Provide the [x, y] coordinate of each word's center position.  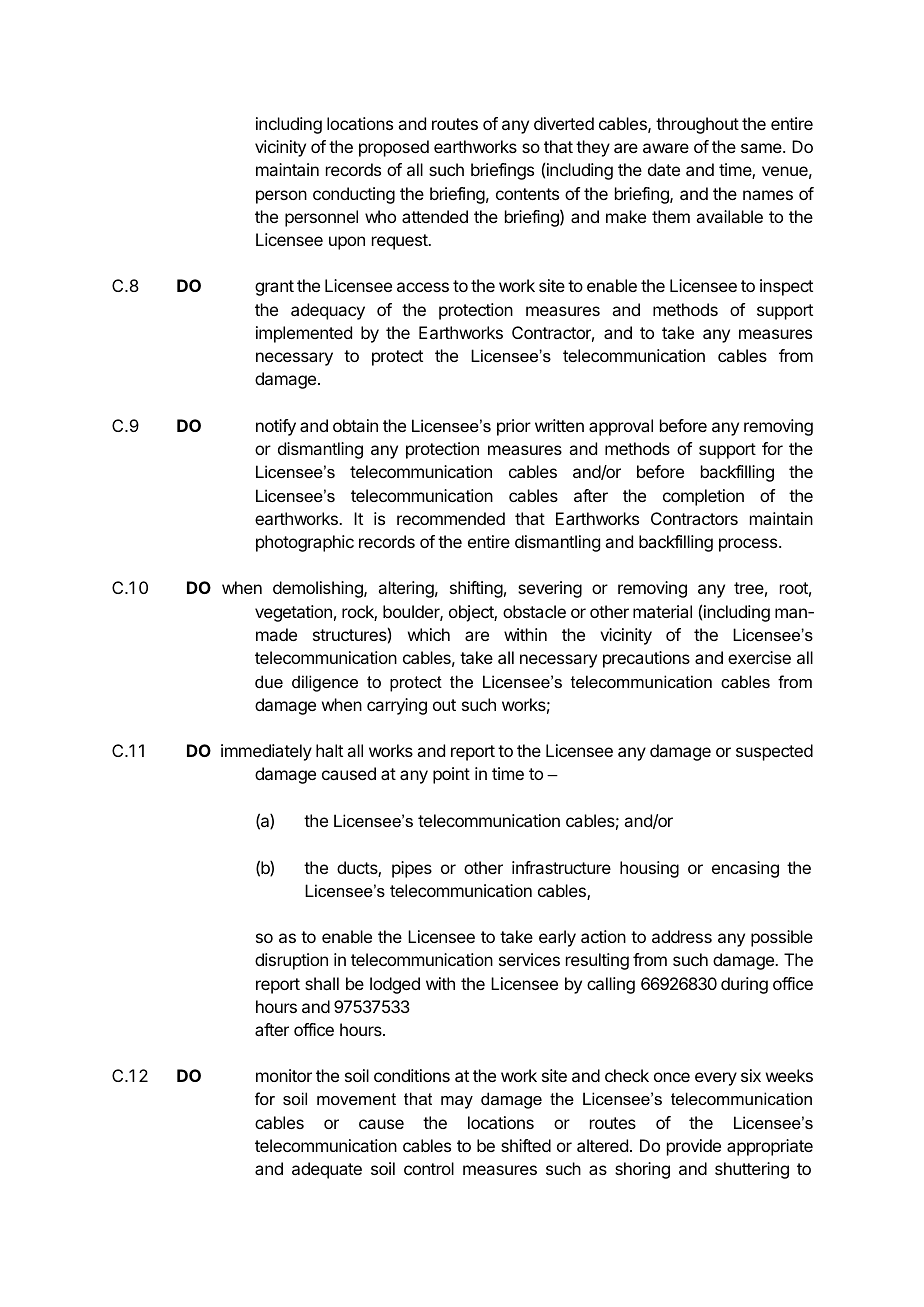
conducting [354, 195]
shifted [526, 1145]
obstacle [534, 611]
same [762, 148]
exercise [759, 657]
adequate [327, 1170]
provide [694, 1147]
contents [527, 194]
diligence [325, 683]
